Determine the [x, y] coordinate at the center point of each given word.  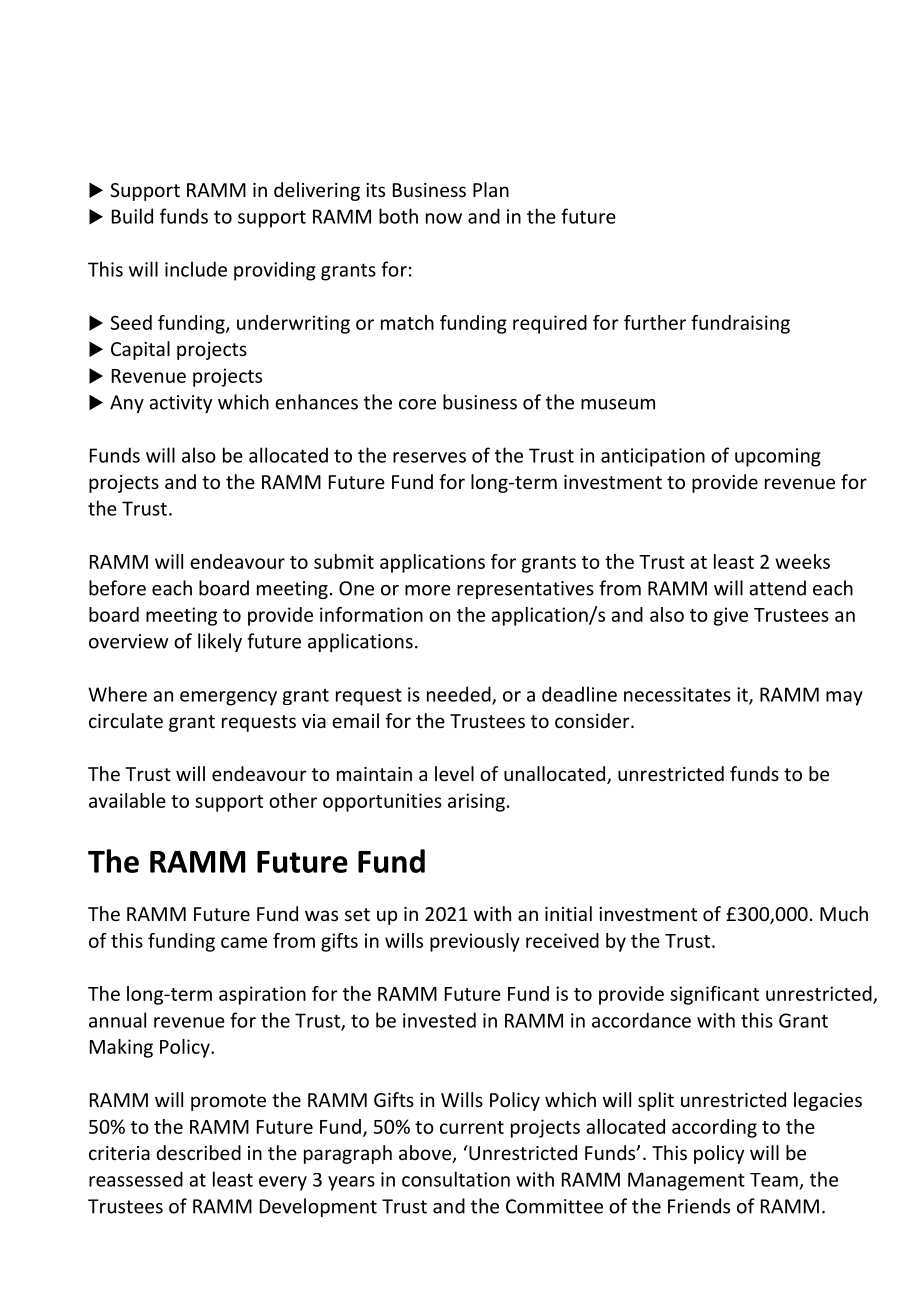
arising [476, 802]
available [127, 800]
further [655, 322]
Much [844, 913]
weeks [802, 561]
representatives [525, 590]
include [196, 269]
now [444, 218]
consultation [456, 1179]
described [198, 1152]
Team [774, 1180]
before [117, 588]
